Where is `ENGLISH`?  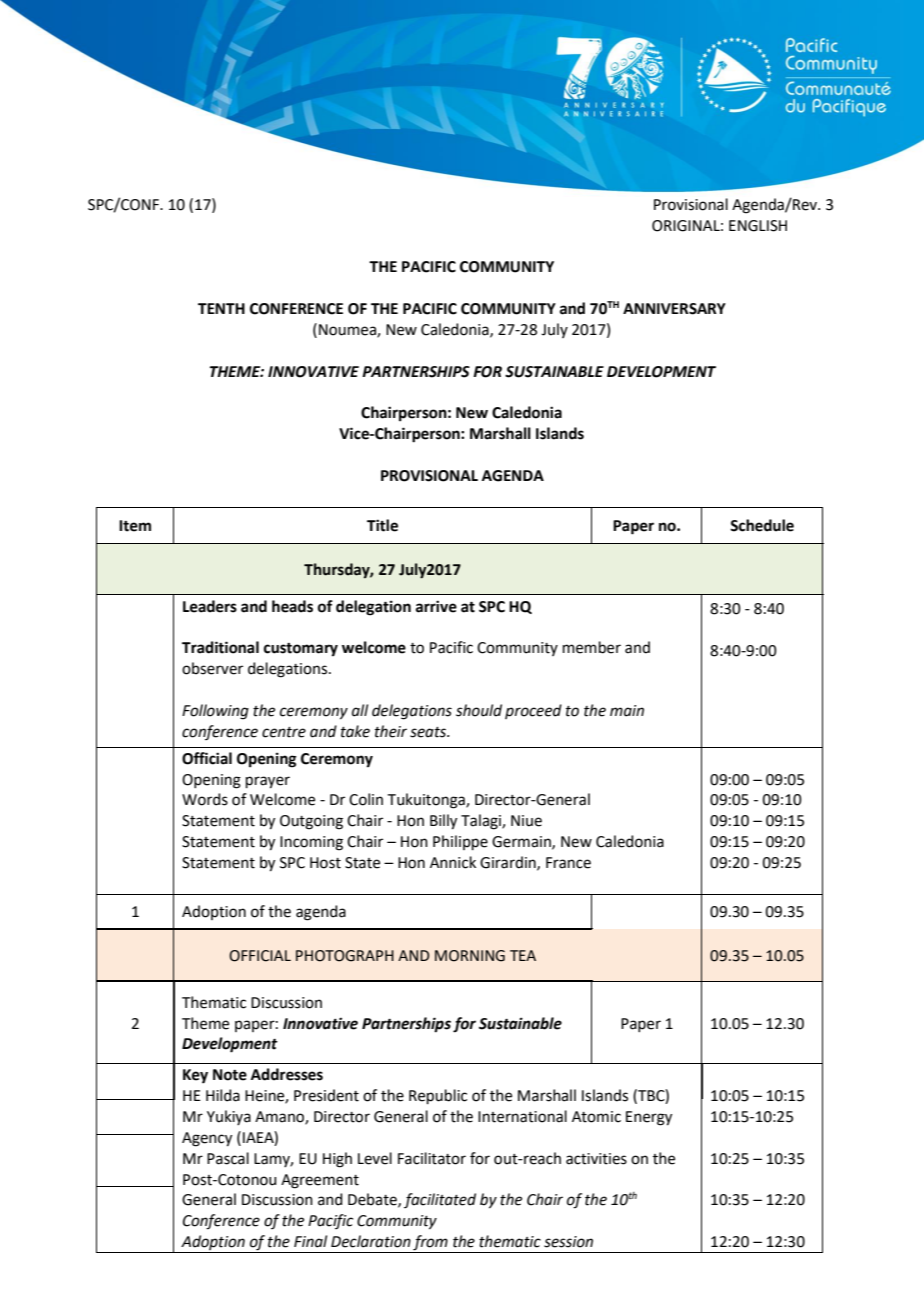
ENGLISH is located at coordinates (758, 226).
